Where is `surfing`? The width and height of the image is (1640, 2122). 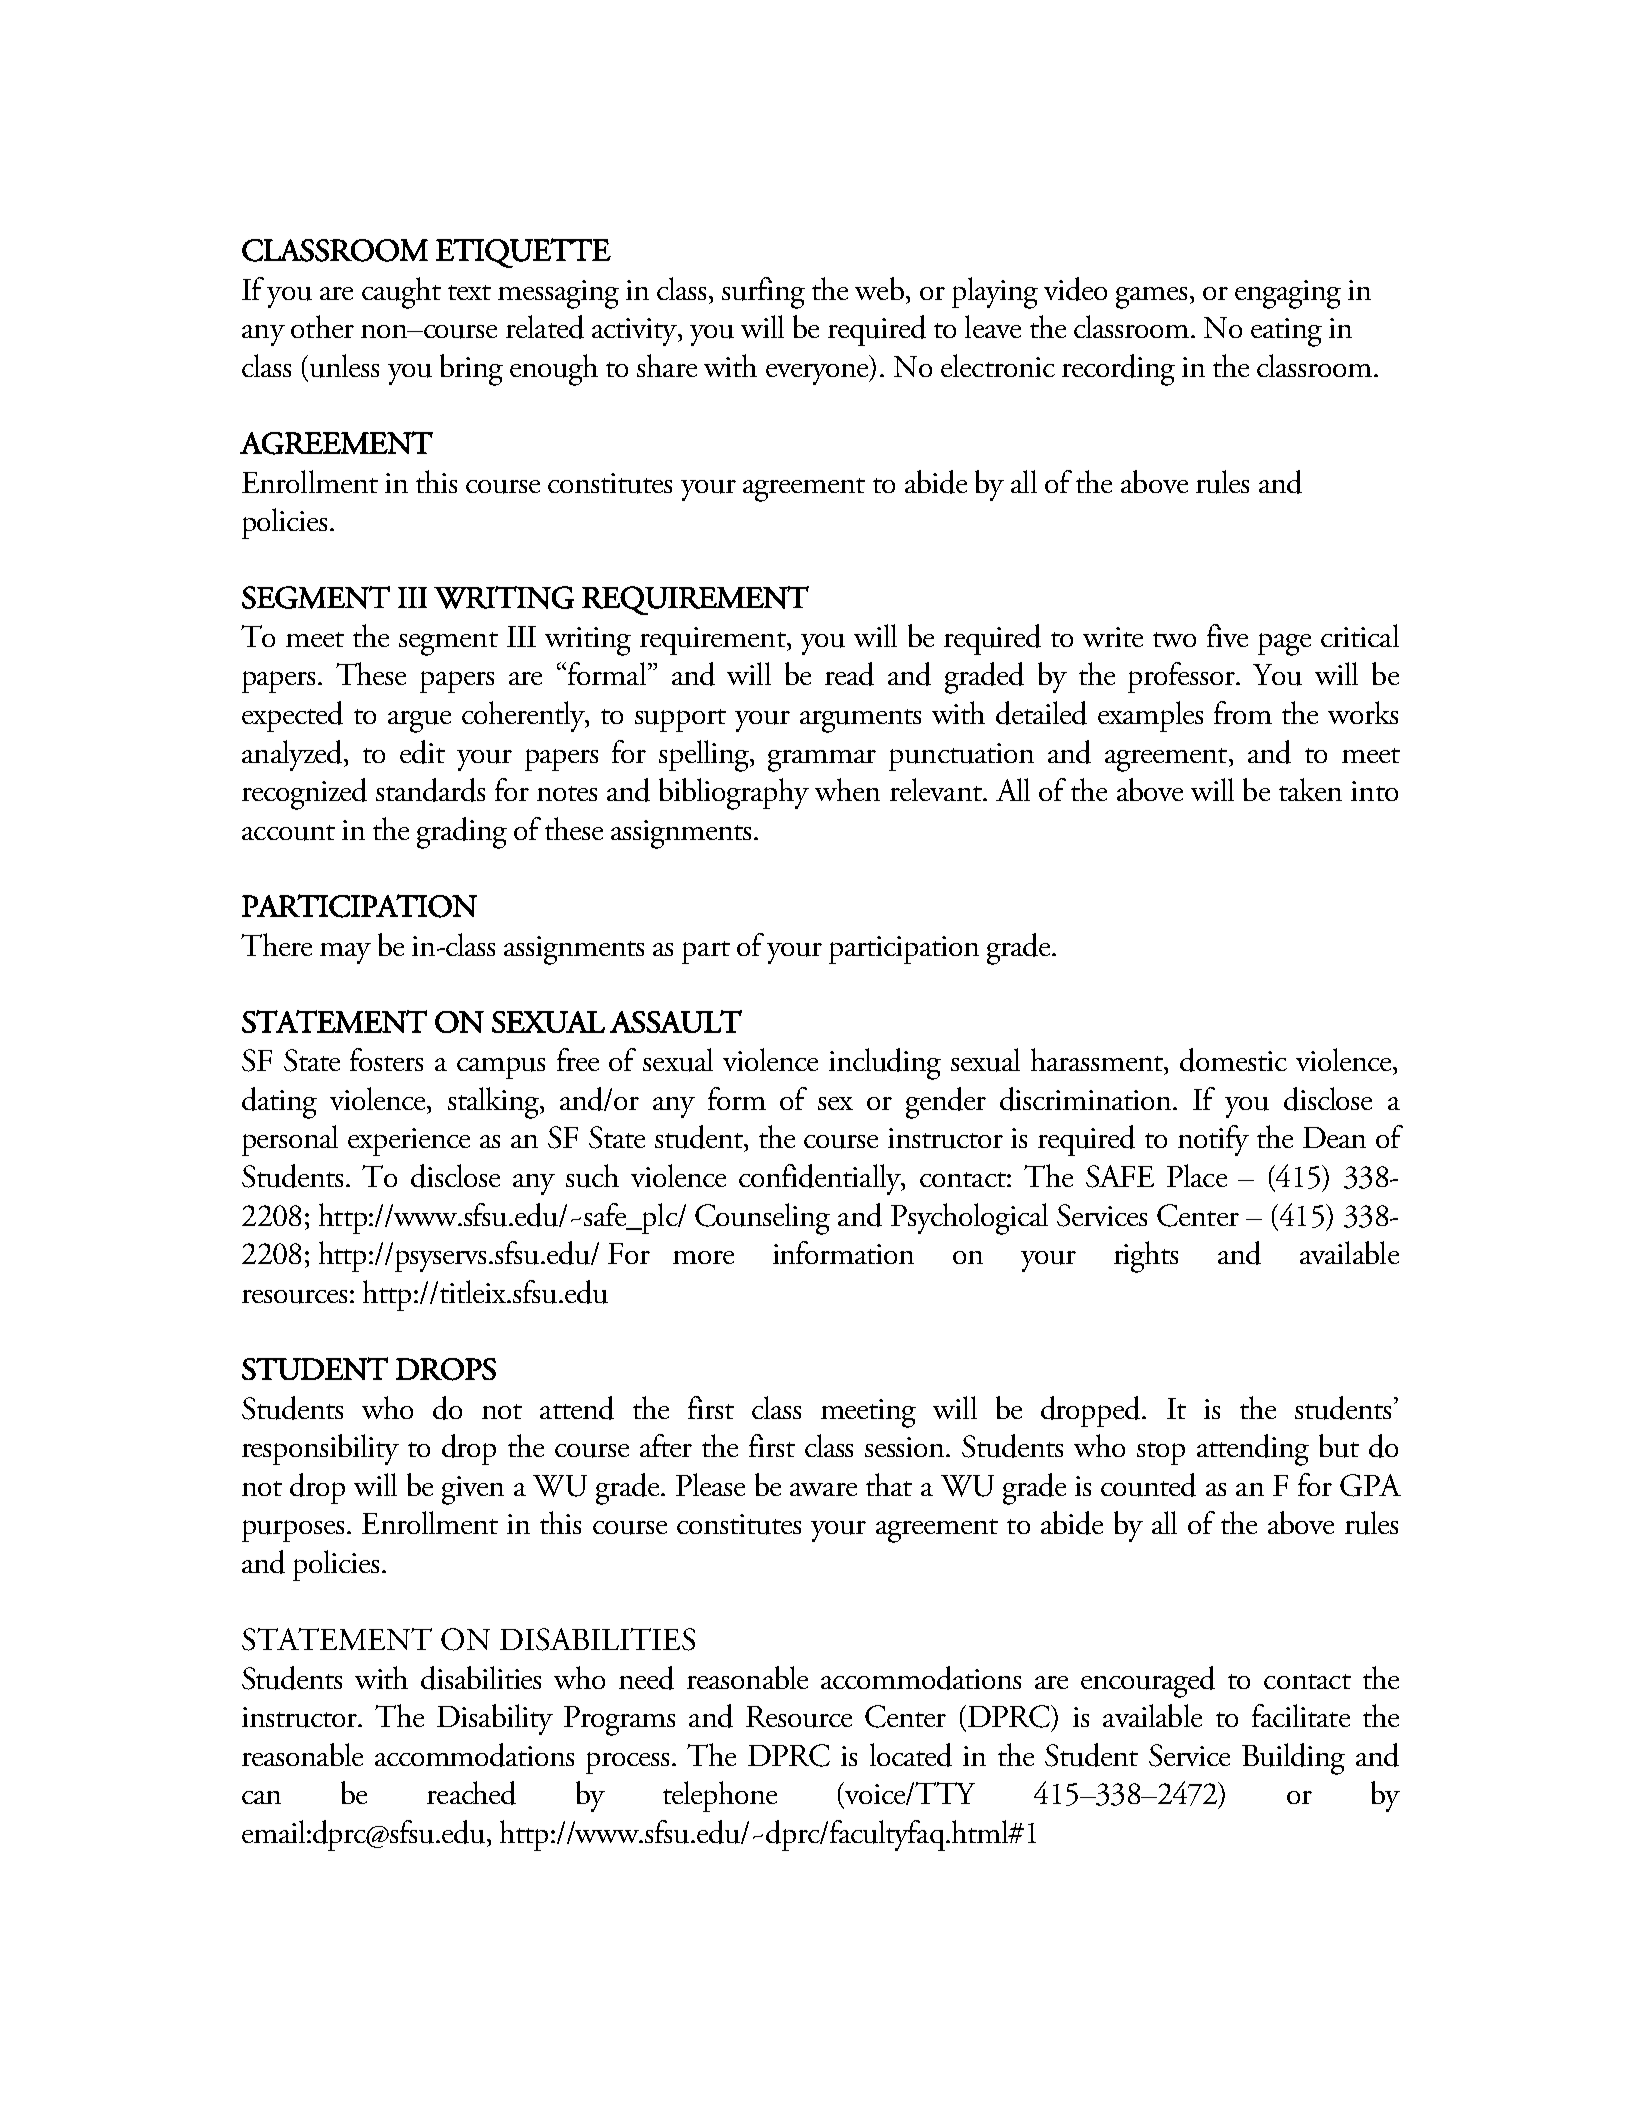
surfing is located at coordinates (763, 293).
